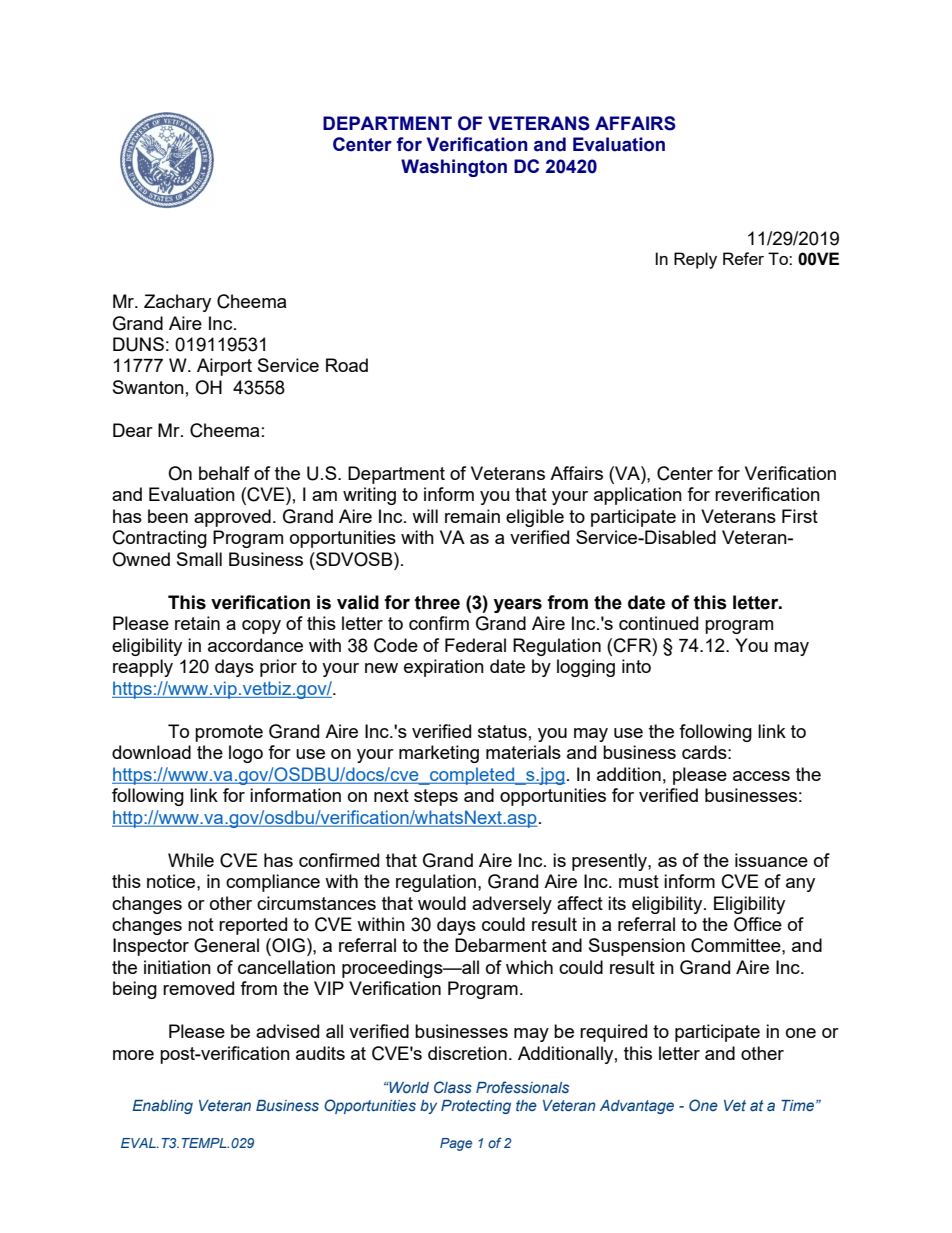 This screenshot has height=1233, width=952. Describe the element at coordinates (799, 1105) in the screenshot. I see `Time` at that location.
